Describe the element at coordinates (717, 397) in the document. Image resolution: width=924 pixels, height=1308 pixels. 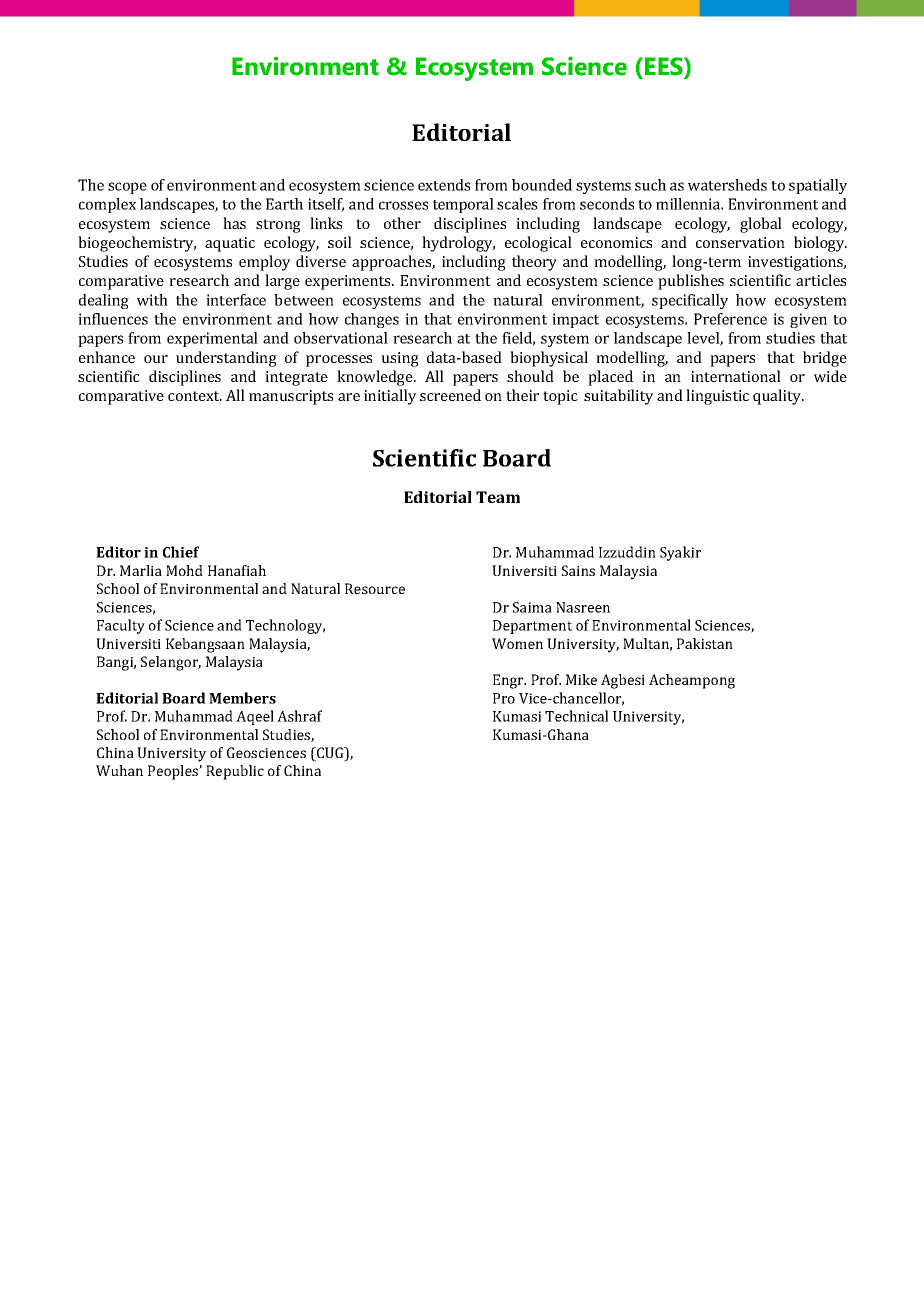
I see `linguistic` at that location.
